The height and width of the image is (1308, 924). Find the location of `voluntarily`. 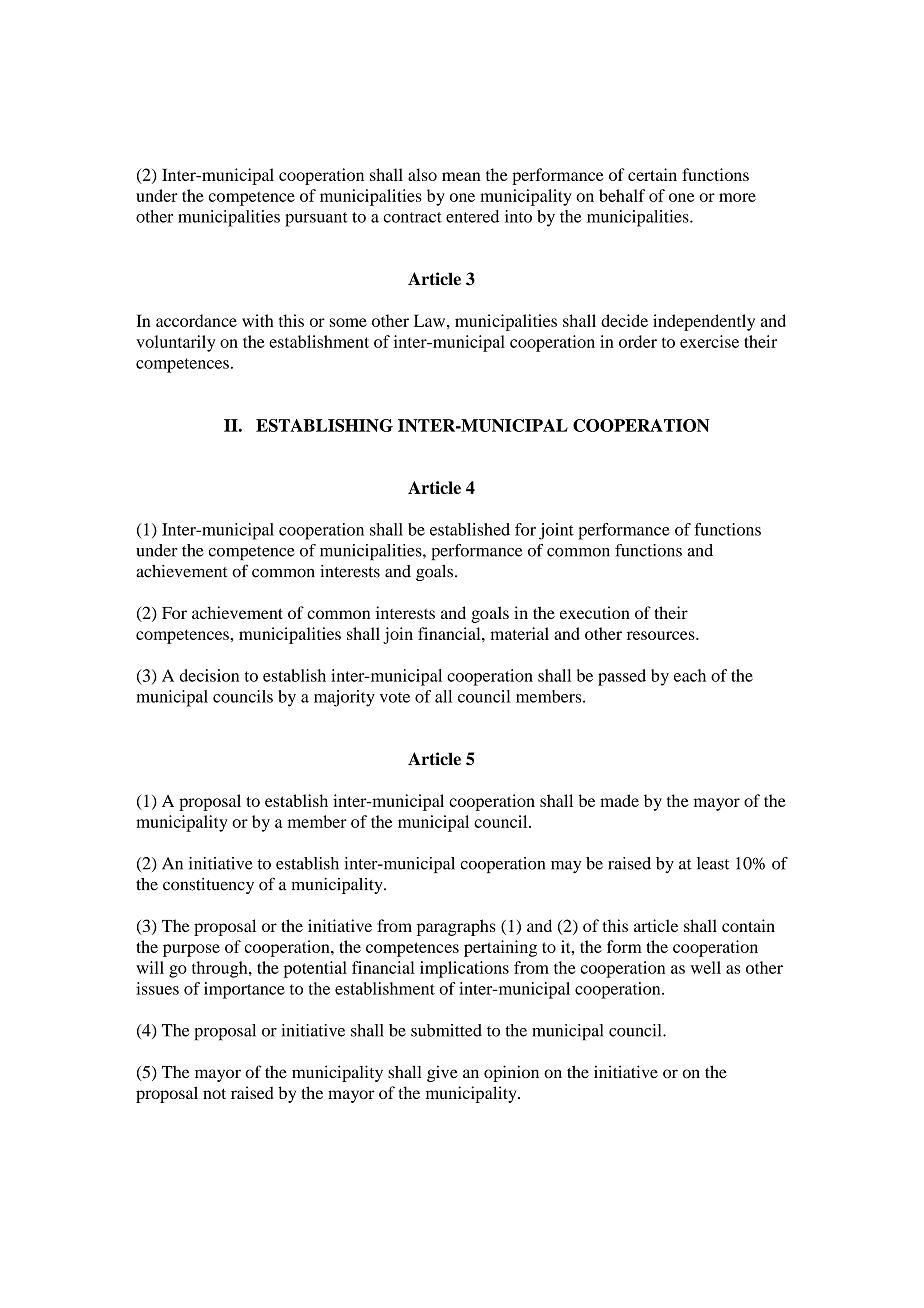

voluntarily is located at coordinates (175, 343).
